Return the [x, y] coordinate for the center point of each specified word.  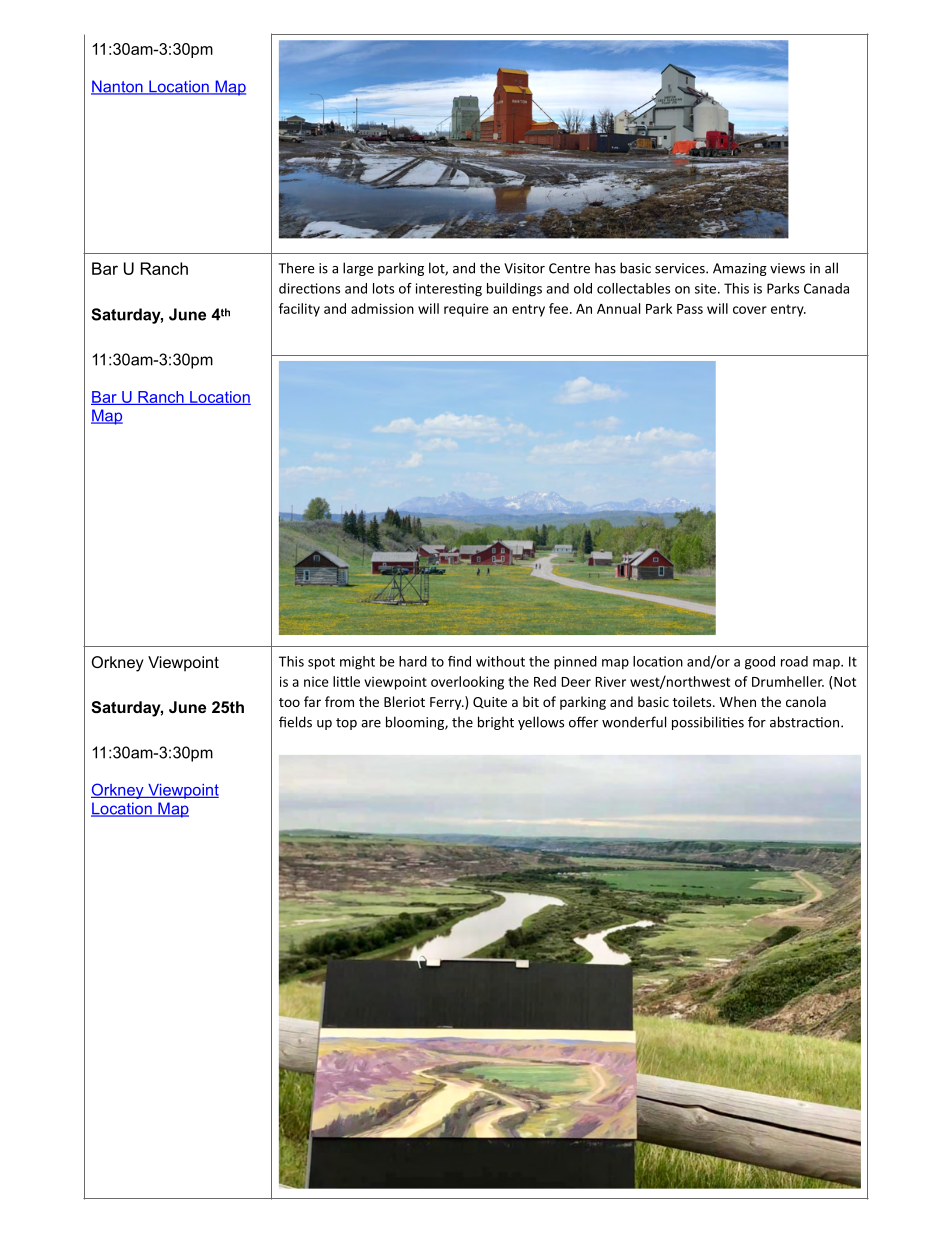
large [358, 269]
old [583, 288]
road [794, 661]
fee [558, 308]
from [339, 701]
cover [750, 310]
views [787, 268]
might [357, 663]
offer [583, 722]
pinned [575, 663]
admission [382, 308]
